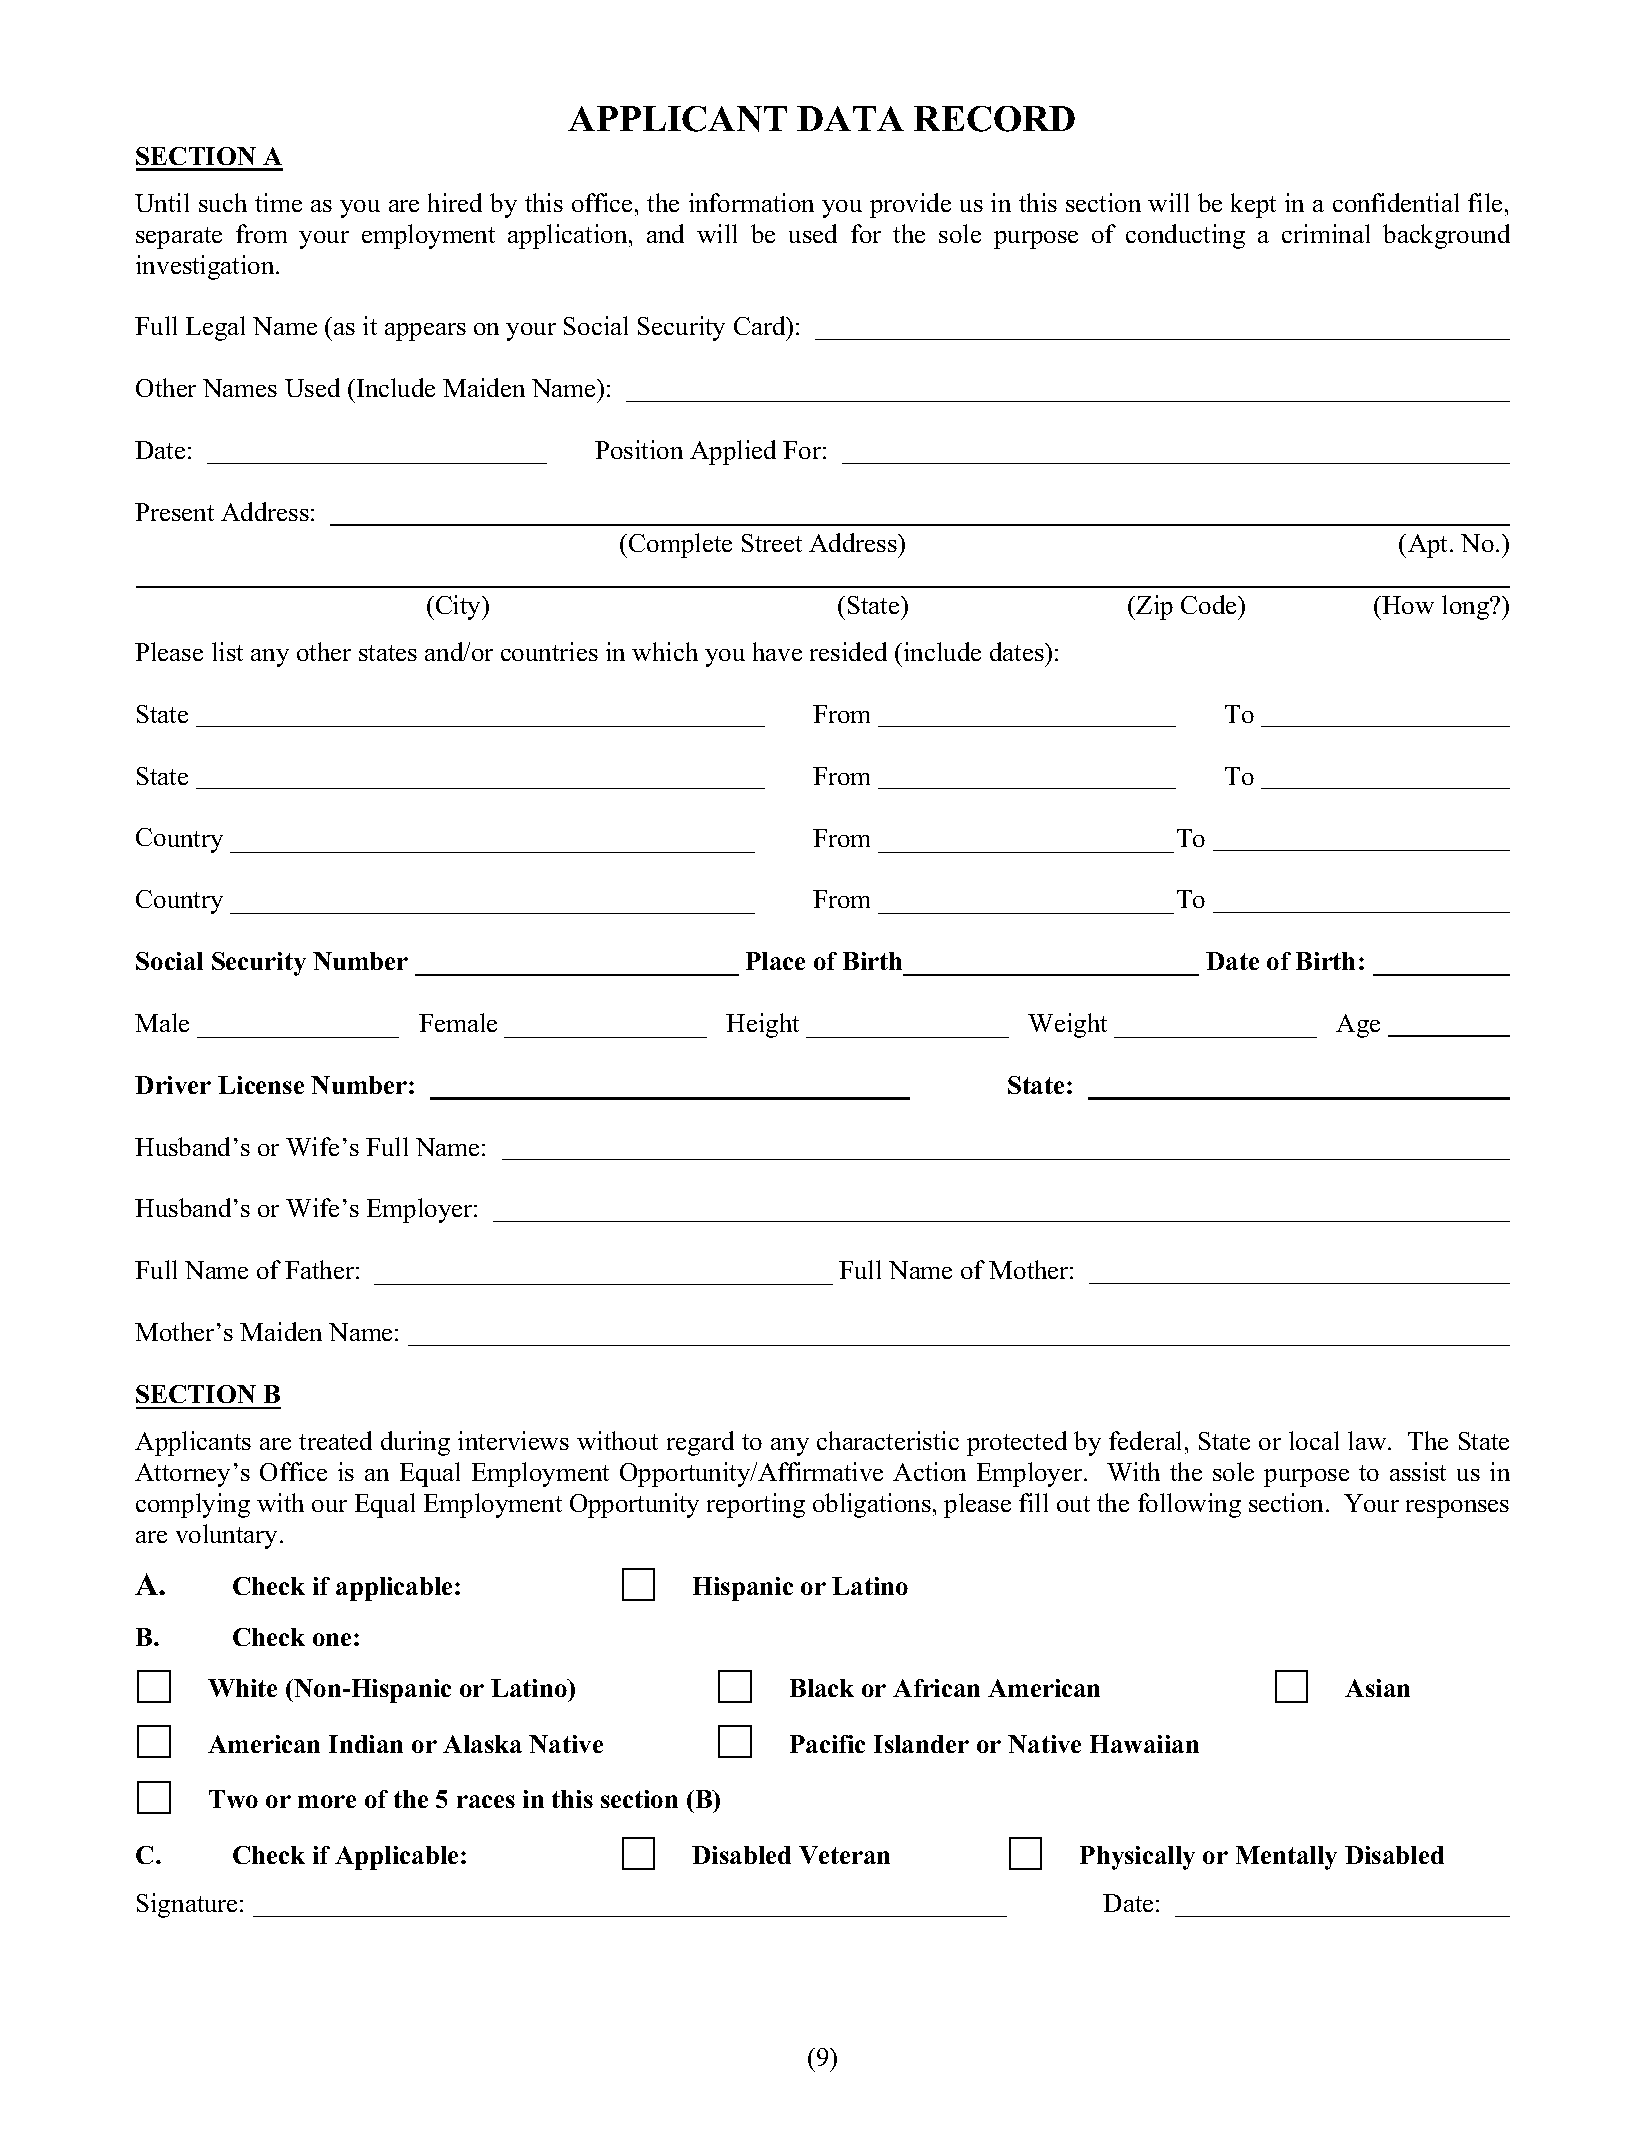 This document has width=1646, height=2130. Describe the element at coordinates (844, 1855) in the document. I see `Veteran` at that location.
